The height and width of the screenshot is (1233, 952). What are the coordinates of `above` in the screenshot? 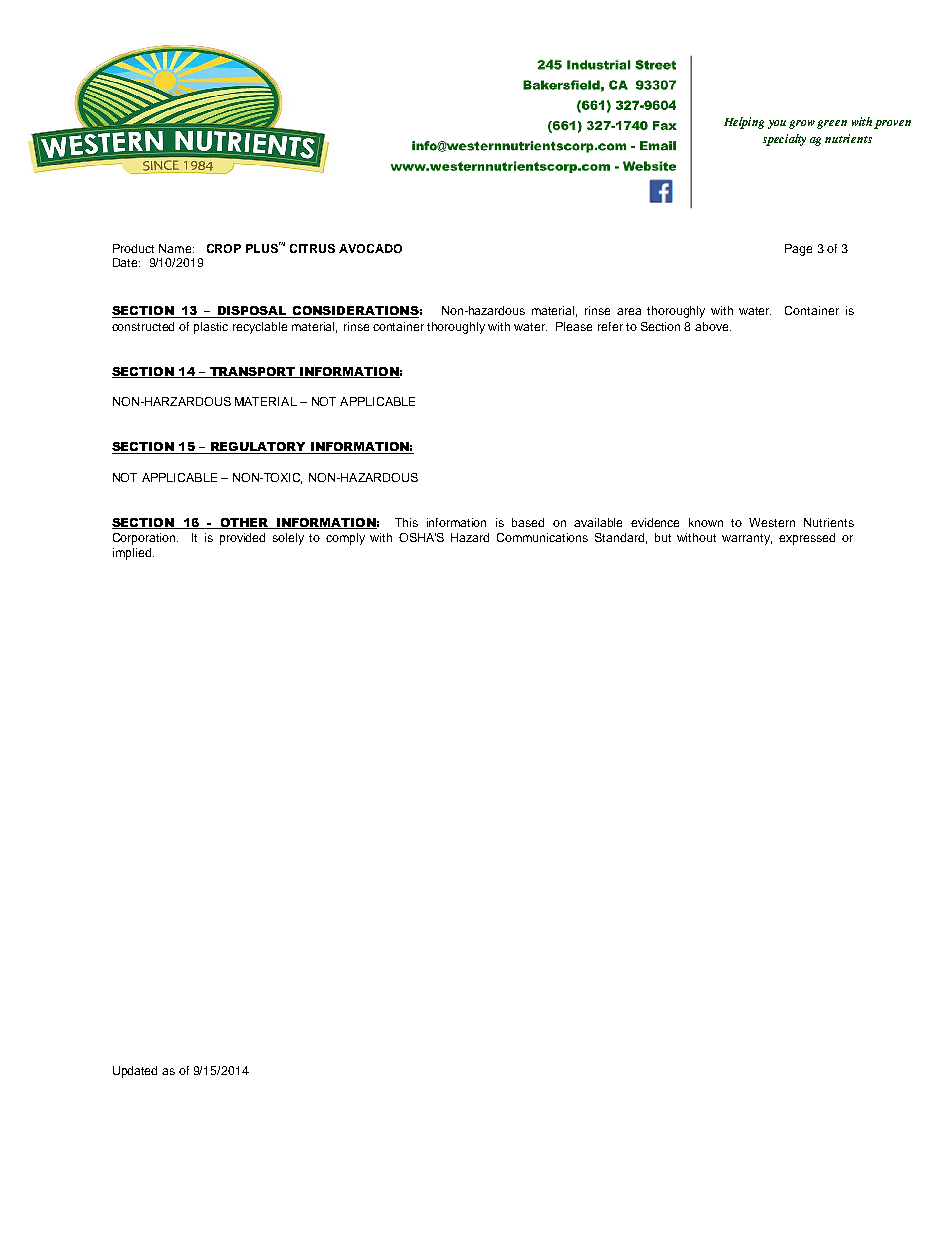 It's located at (713, 326).
